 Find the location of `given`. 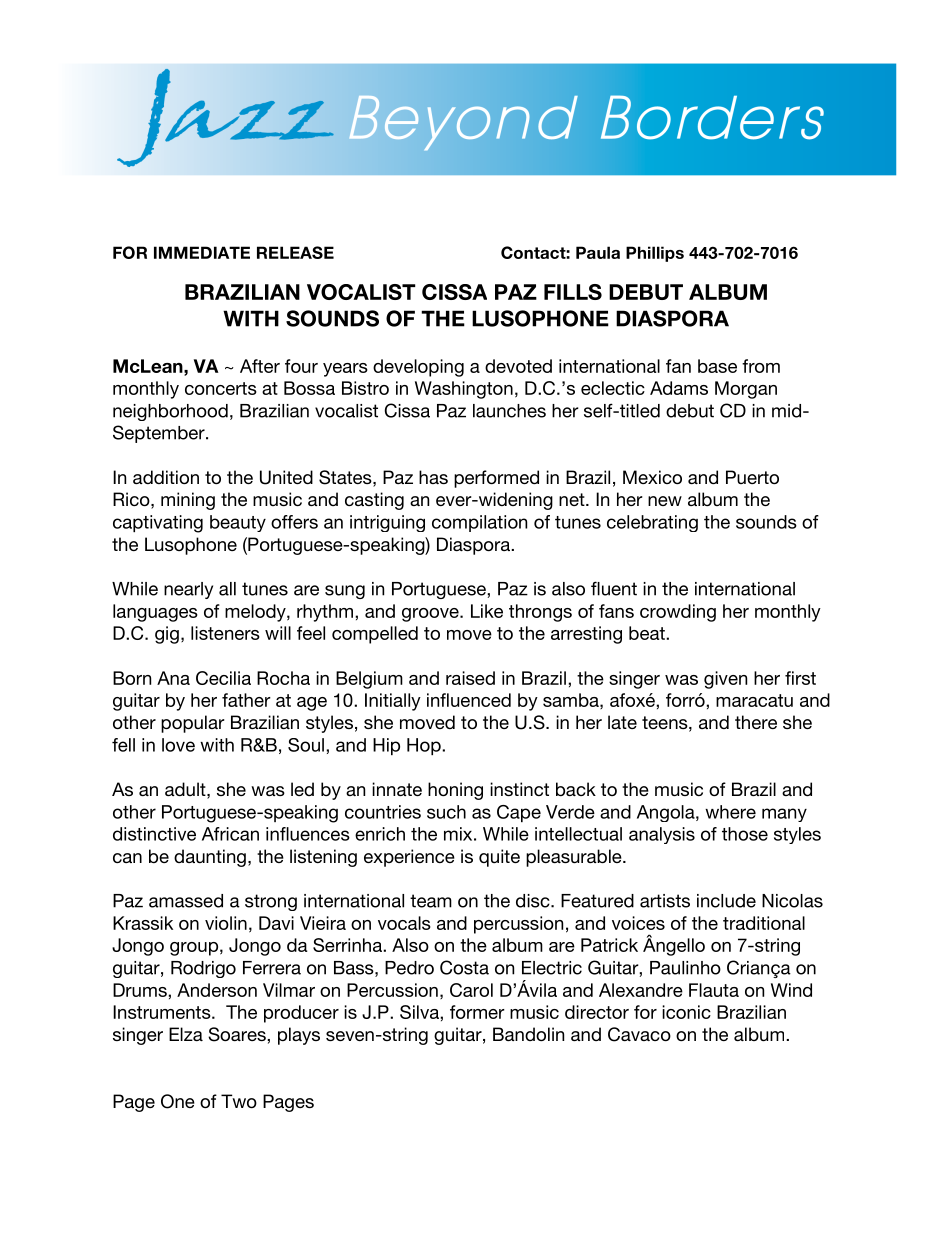

given is located at coordinates (725, 680).
